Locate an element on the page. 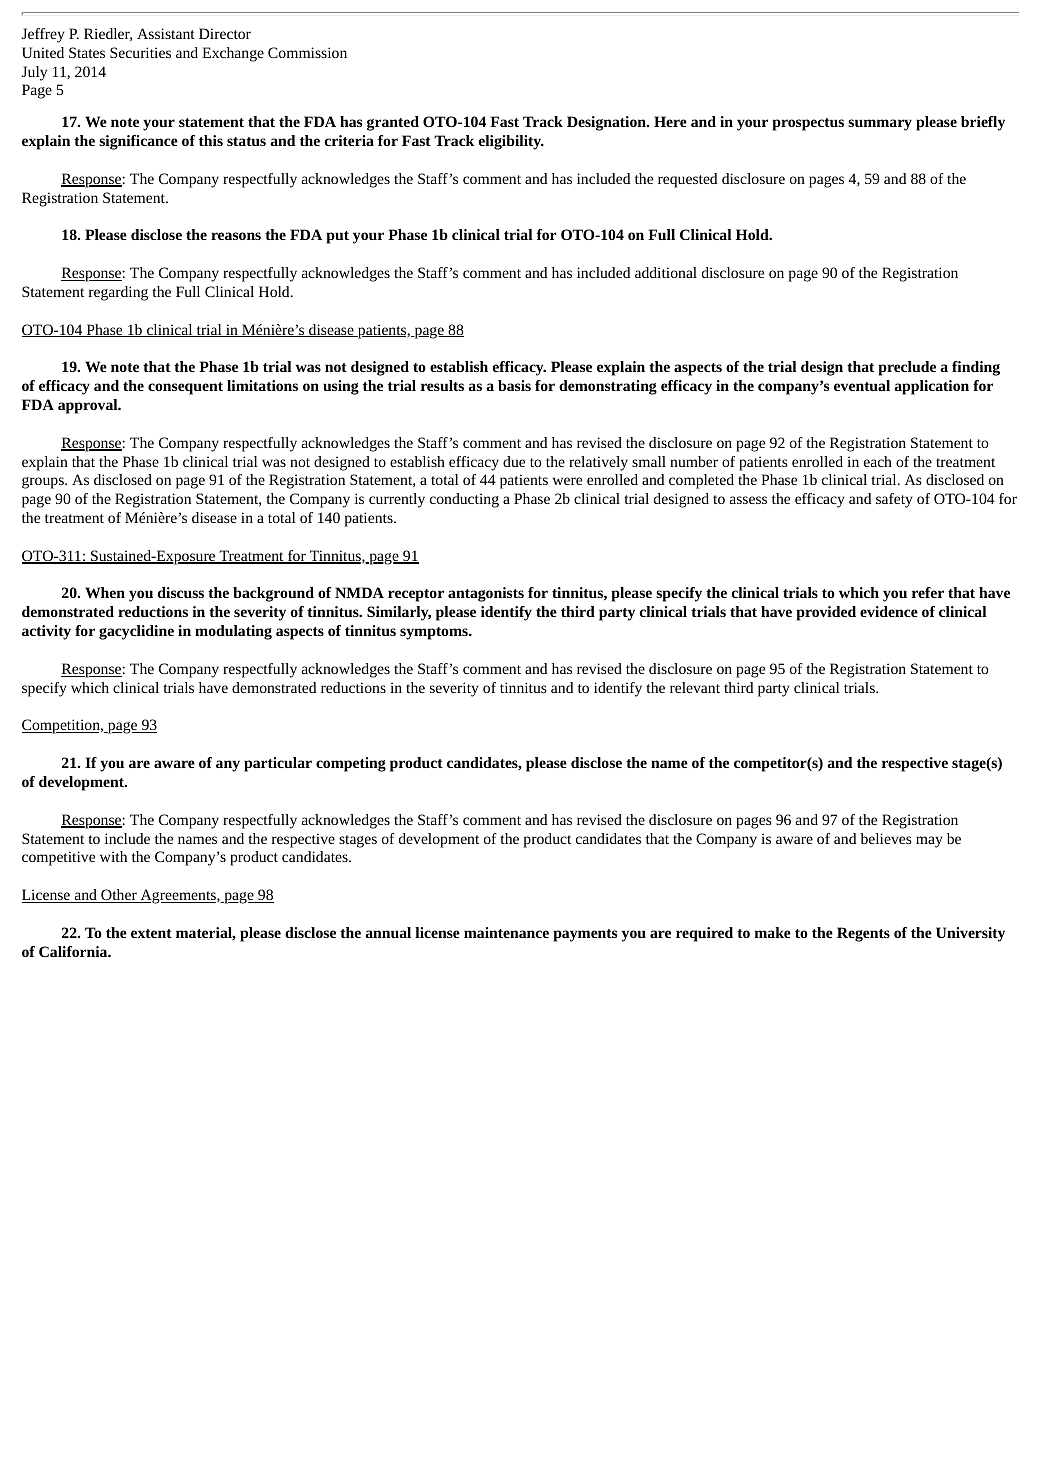 This document has width=1038, height=1469. summary is located at coordinates (880, 125).
